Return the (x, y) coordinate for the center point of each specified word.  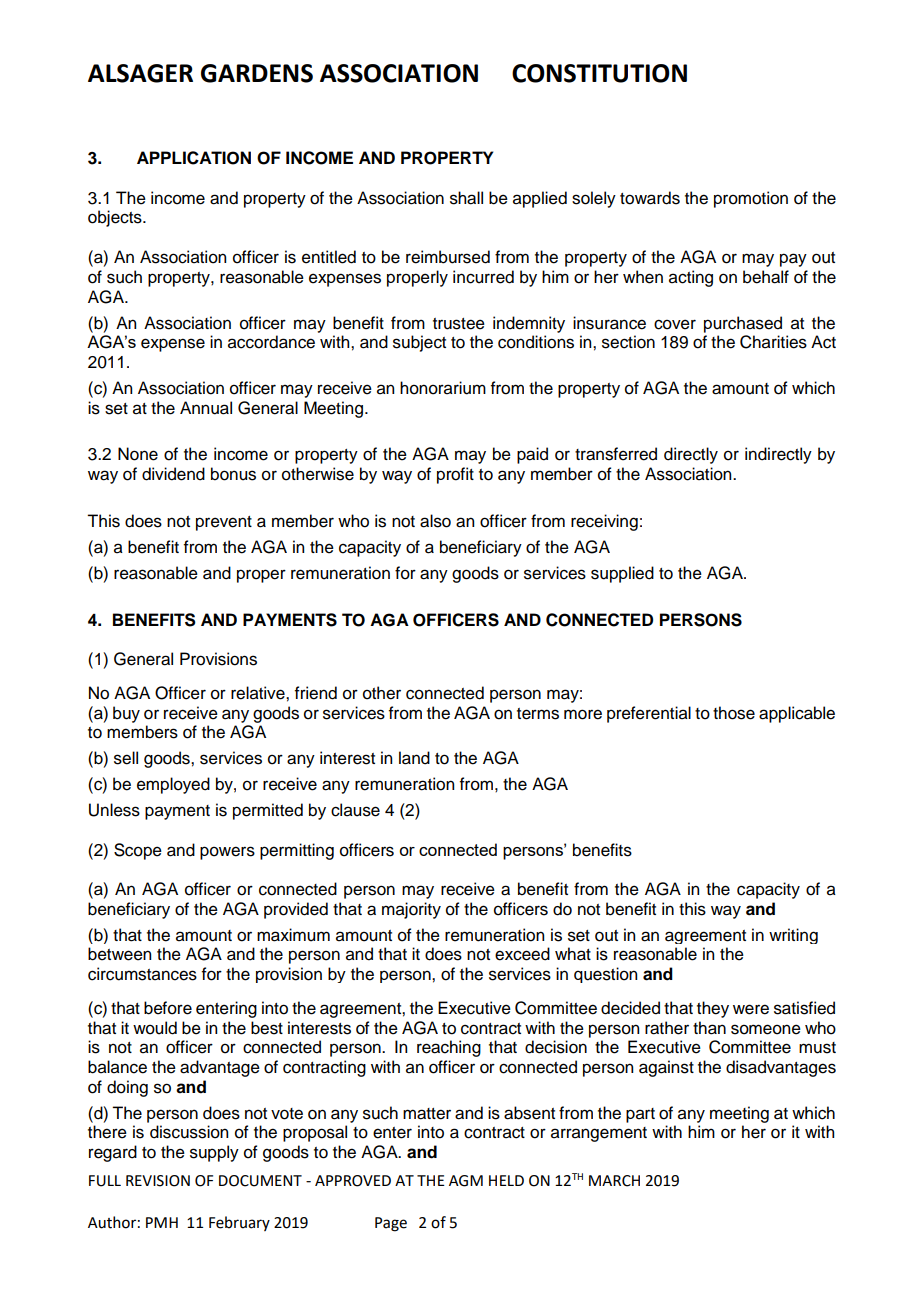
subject (419, 343)
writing (793, 936)
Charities (773, 342)
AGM (466, 1181)
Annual (206, 408)
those (734, 713)
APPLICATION (194, 158)
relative (259, 693)
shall (466, 198)
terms (538, 714)
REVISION (158, 1181)
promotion (751, 199)
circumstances (142, 974)
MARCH (614, 1181)
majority (411, 910)
